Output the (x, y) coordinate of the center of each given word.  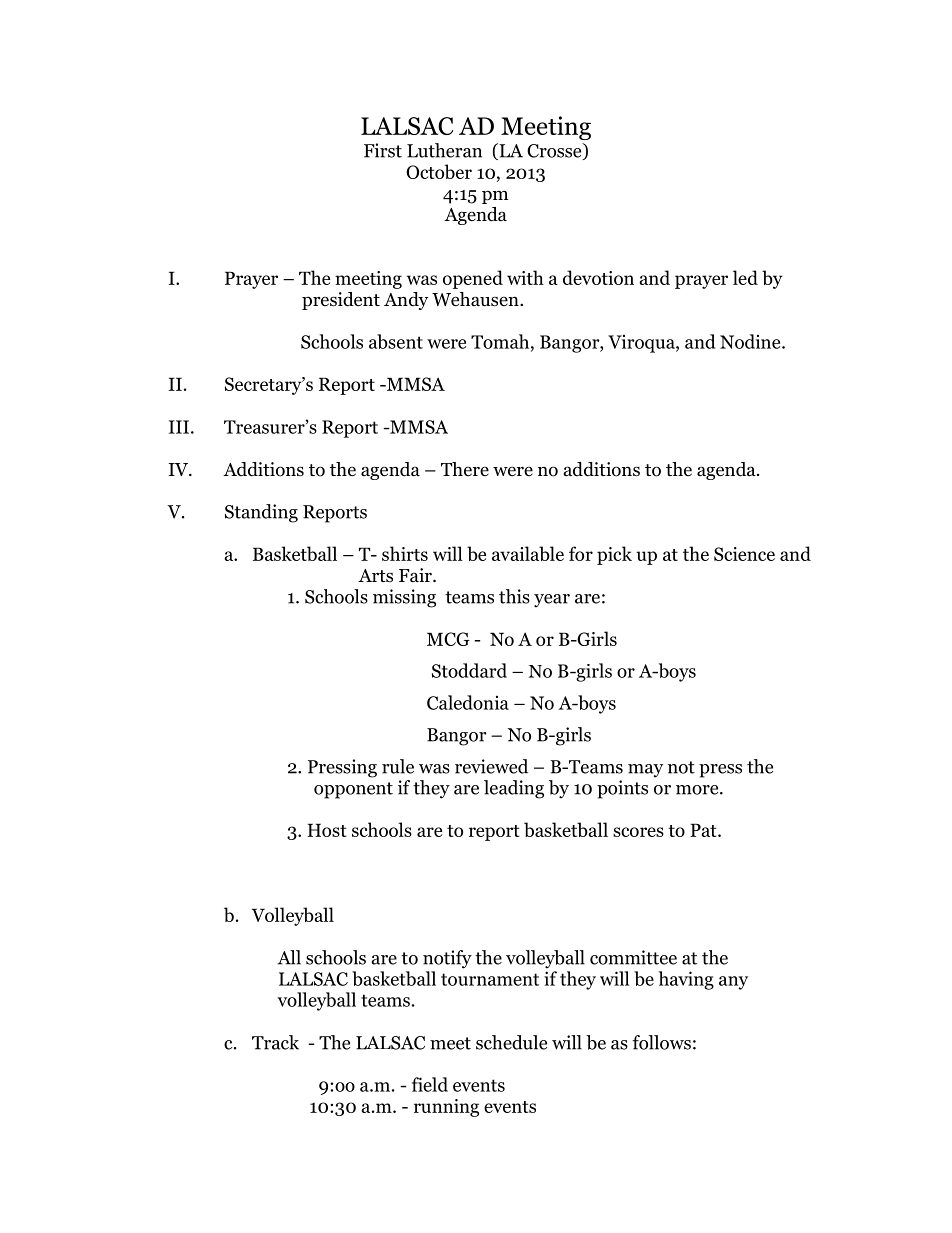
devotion (598, 277)
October (439, 171)
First (383, 150)
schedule (511, 1042)
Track (275, 1042)
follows (661, 1042)
